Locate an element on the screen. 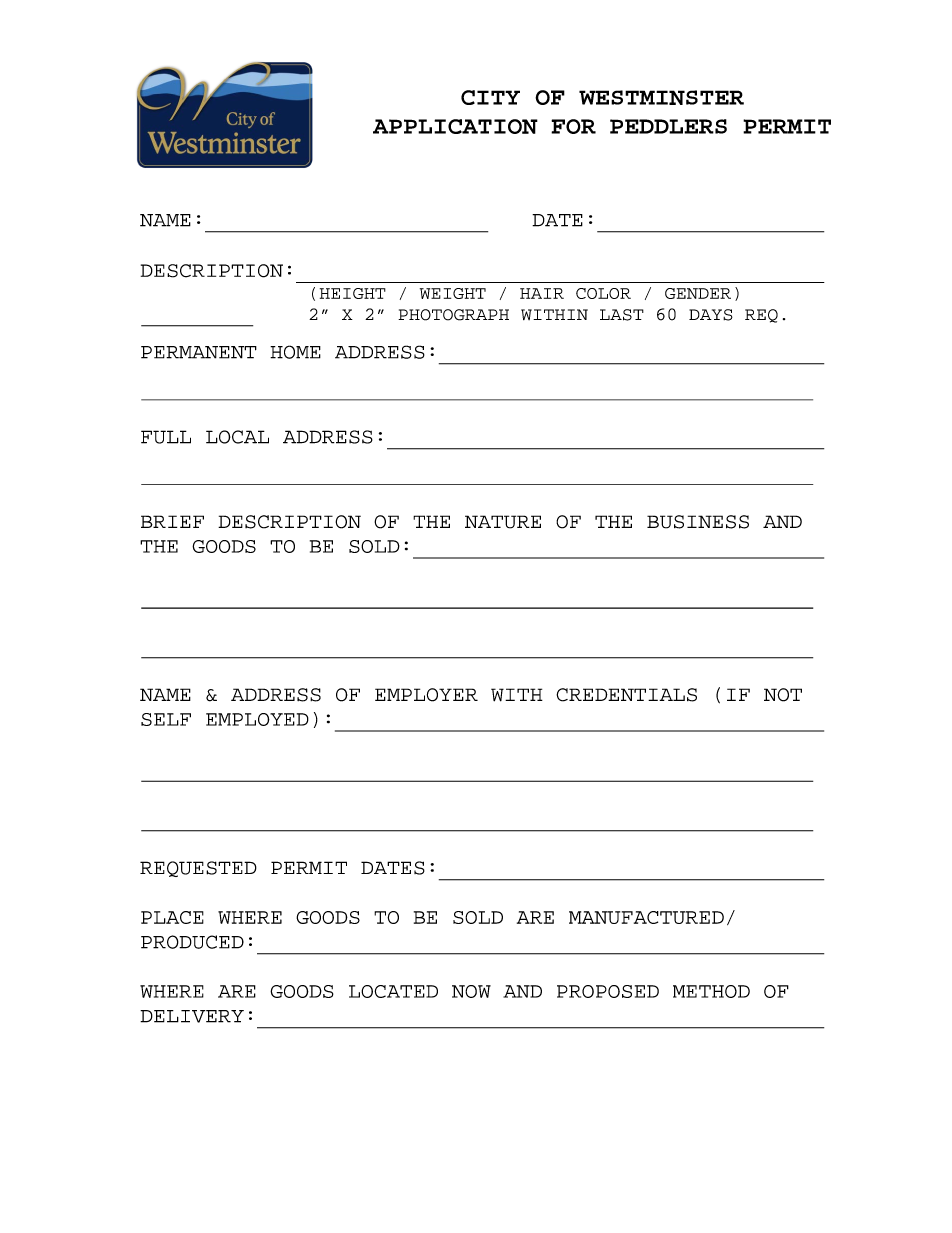  DAYS is located at coordinates (711, 315).
